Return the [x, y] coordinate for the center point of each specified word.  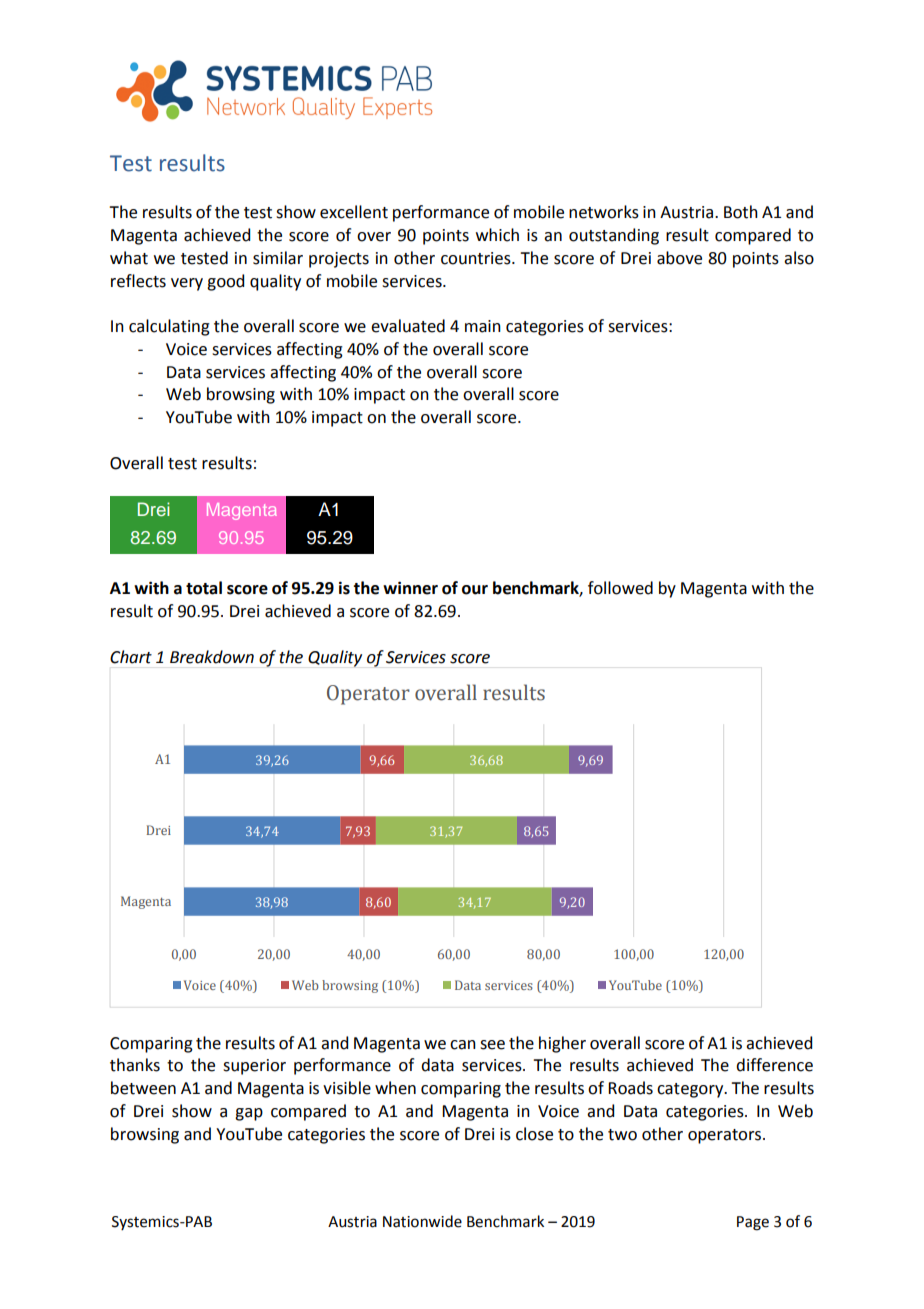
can [463, 1045]
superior [254, 1067]
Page [753, 1223]
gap [249, 1114]
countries [477, 258]
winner [410, 588]
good [225, 282]
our [475, 590]
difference [774, 1065]
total [204, 588]
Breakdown [212, 657]
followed [620, 588]
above [679, 258]
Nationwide [422, 1221]
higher [562, 1044]
